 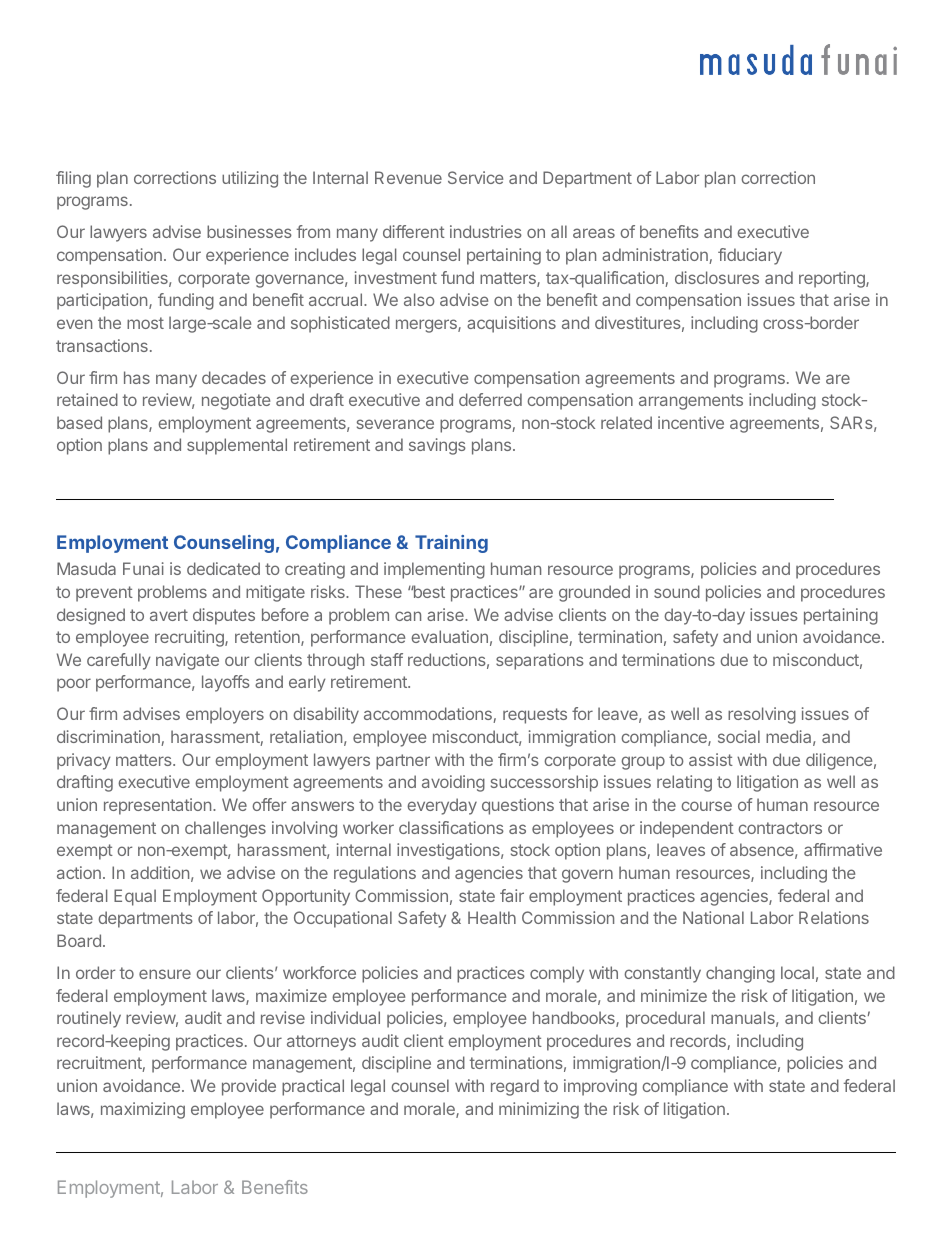 What do you see at coordinates (143, 1110) in the page?
I see `maximizing` at bounding box center [143, 1110].
